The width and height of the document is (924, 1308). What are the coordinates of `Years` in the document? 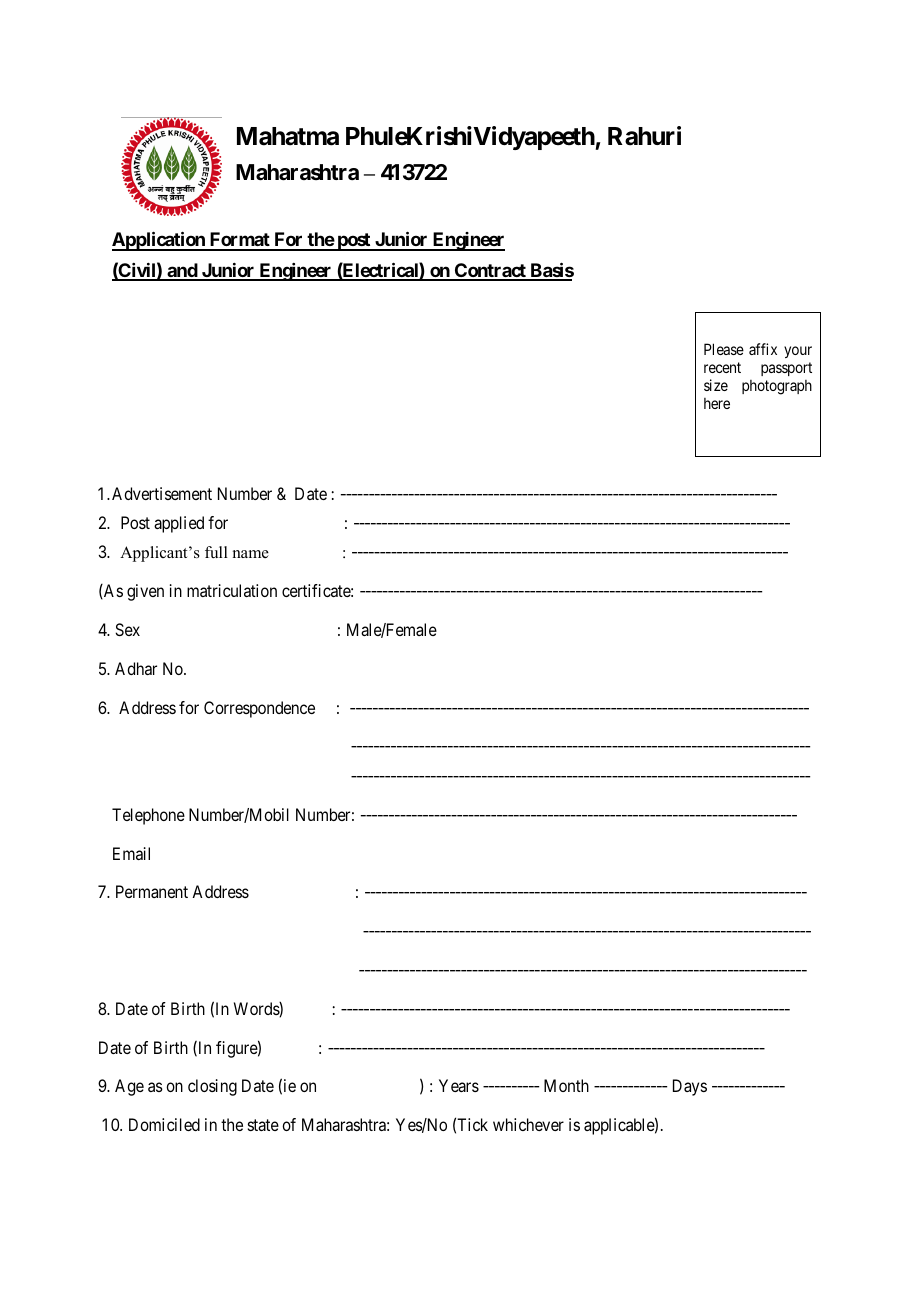 It's located at (459, 1085).
